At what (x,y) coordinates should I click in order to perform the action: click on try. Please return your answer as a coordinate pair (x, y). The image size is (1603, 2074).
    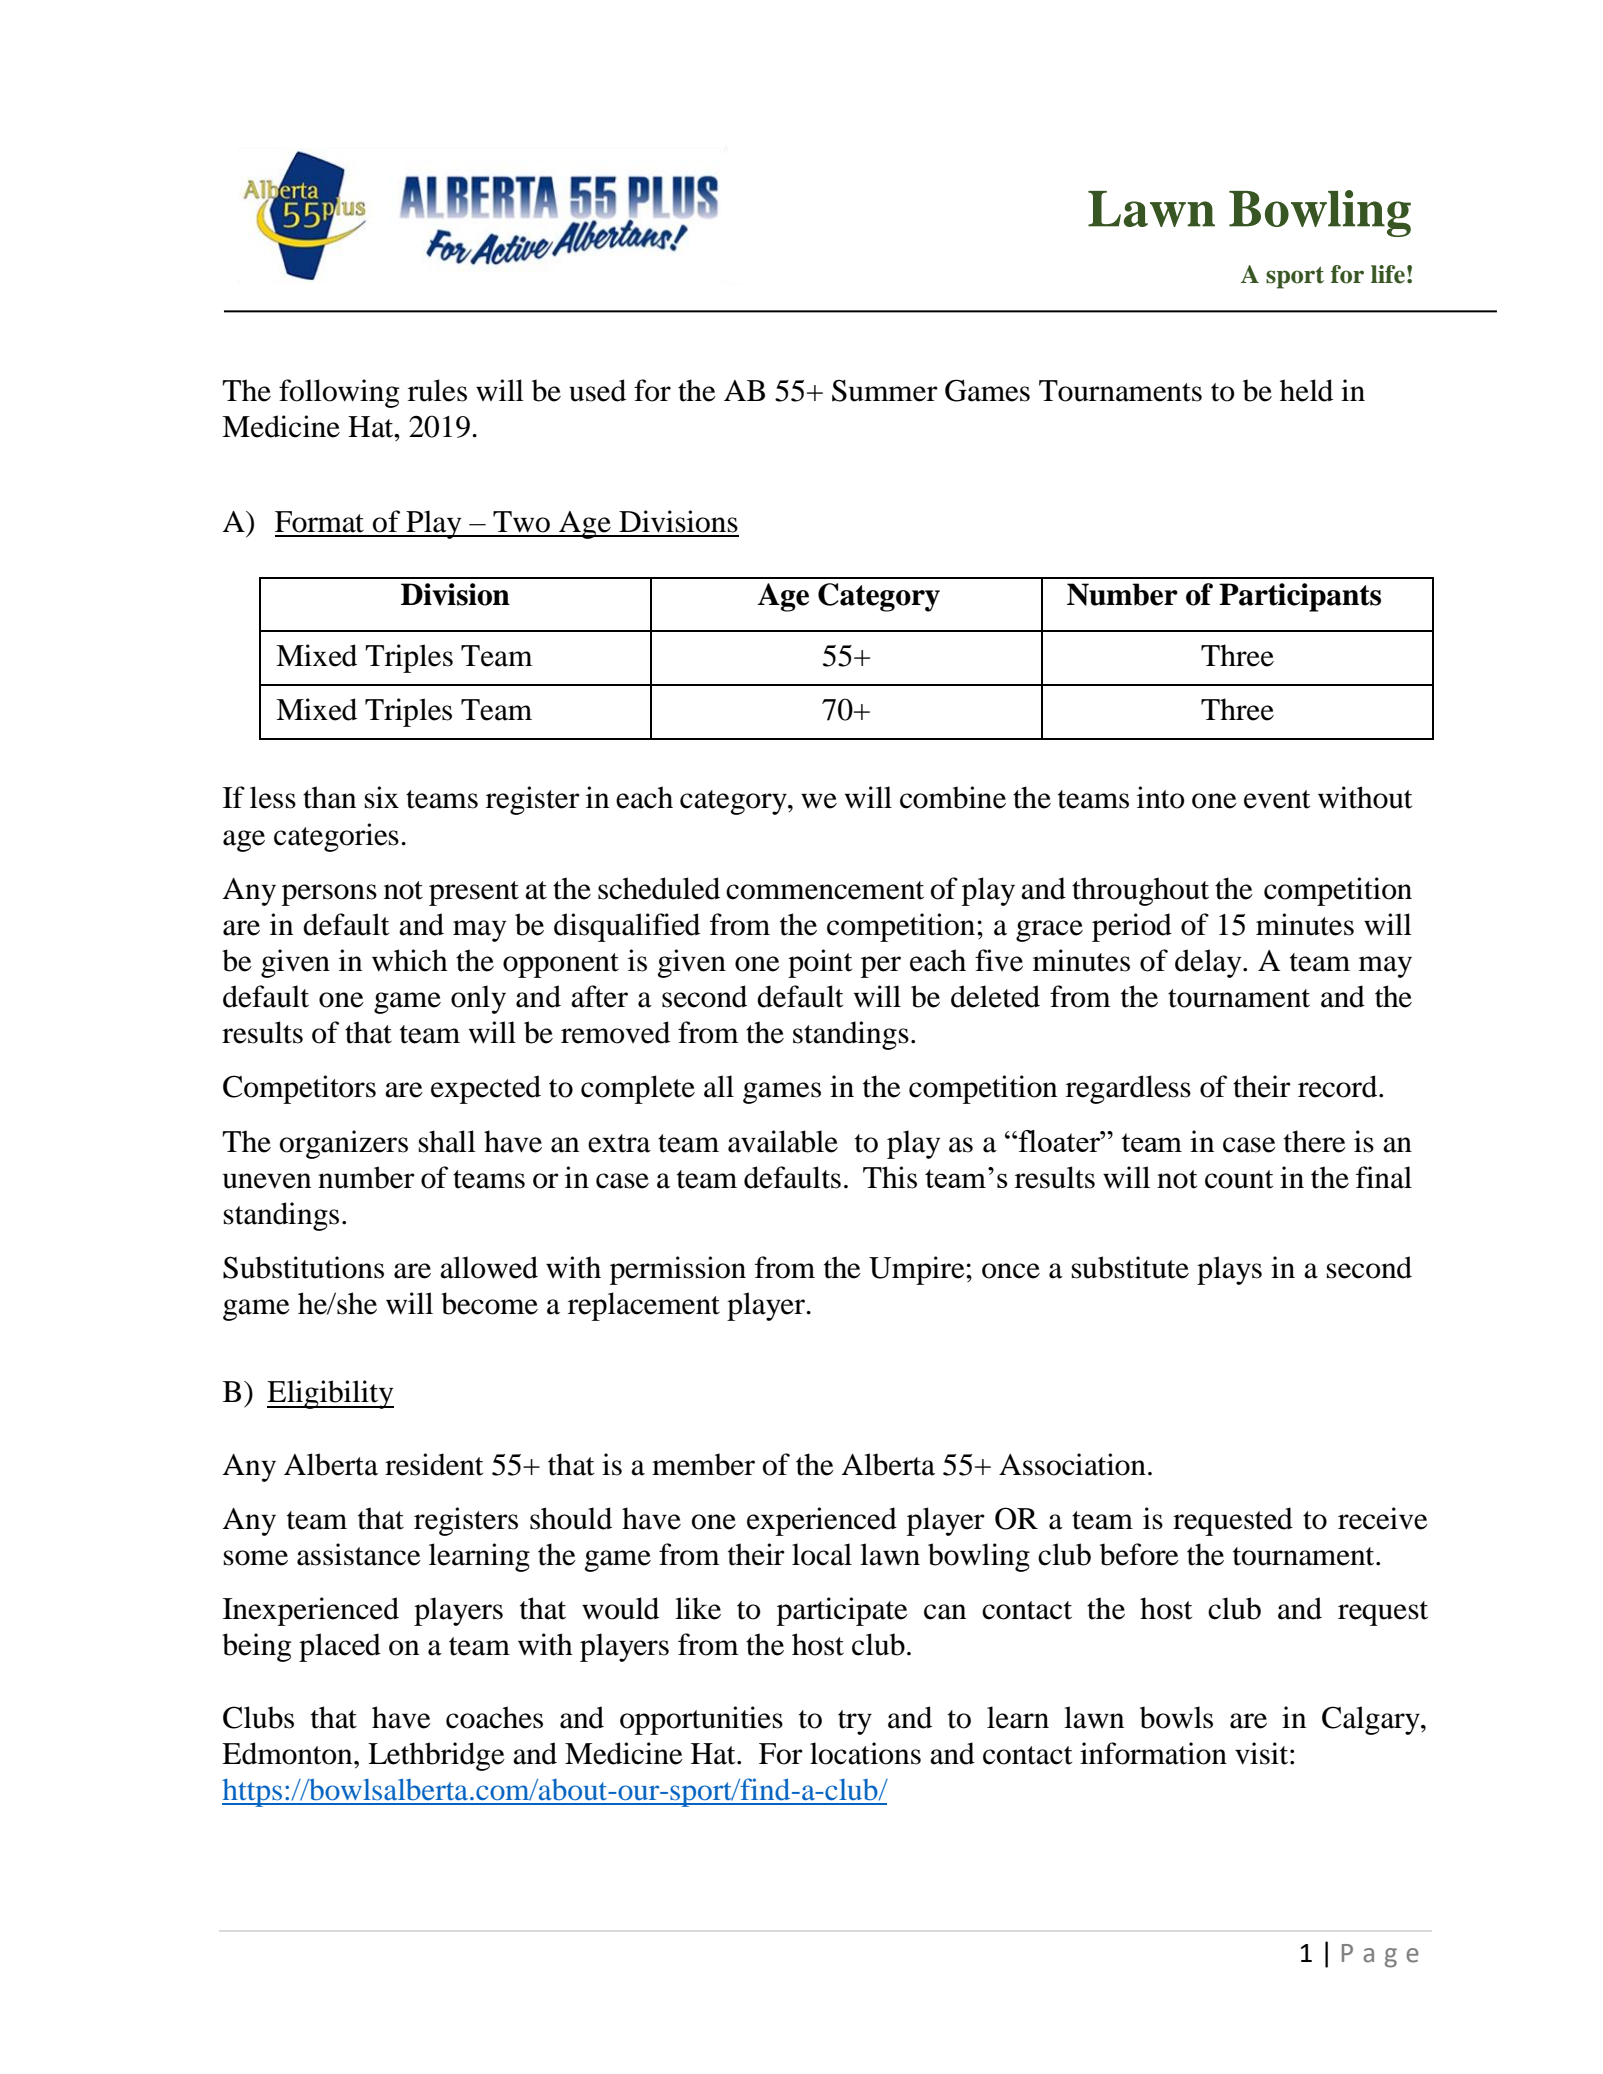
    Looking at the image, I should click on (855, 1722).
